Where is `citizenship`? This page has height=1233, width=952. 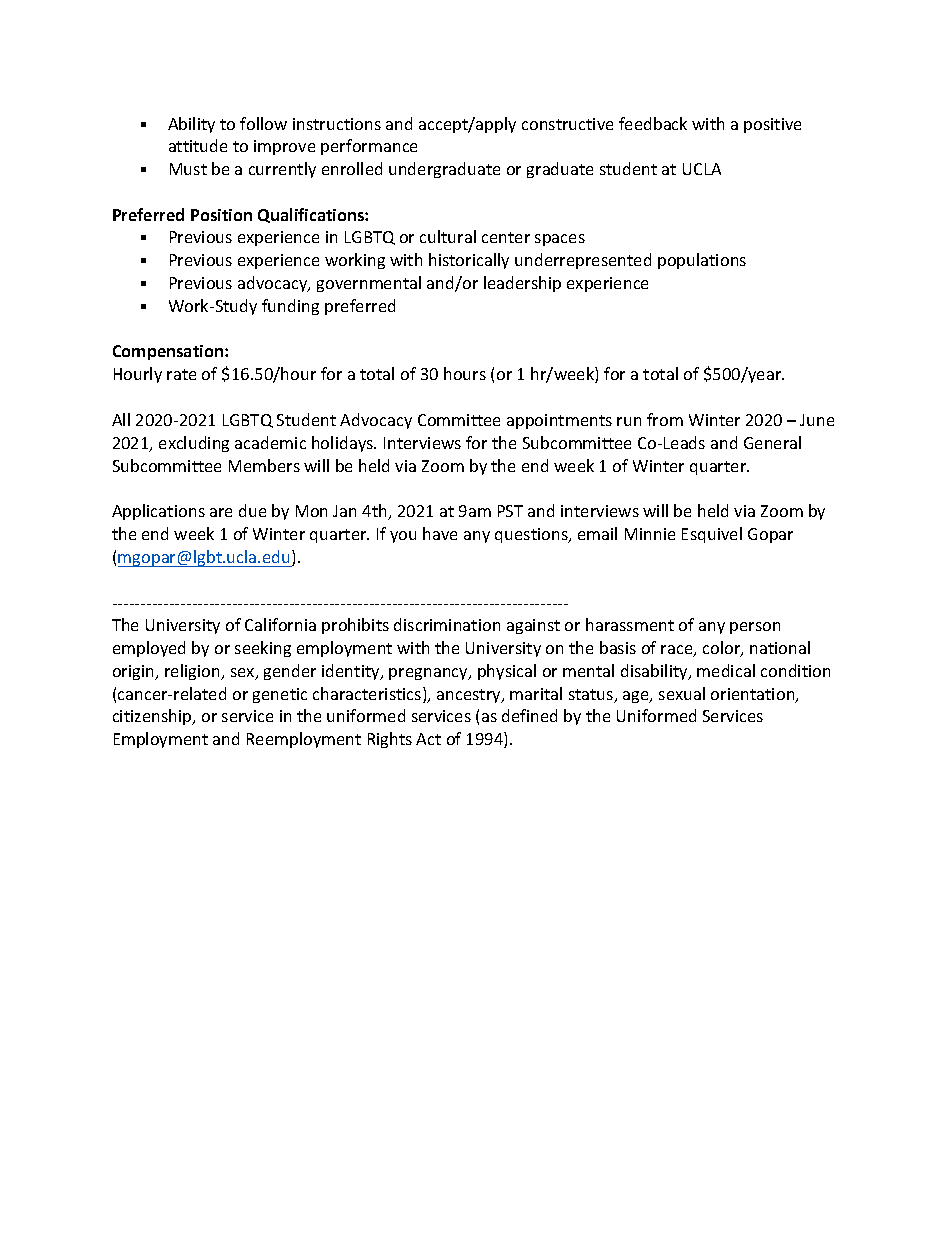
citizenship is located at coordinates (153, 717).
